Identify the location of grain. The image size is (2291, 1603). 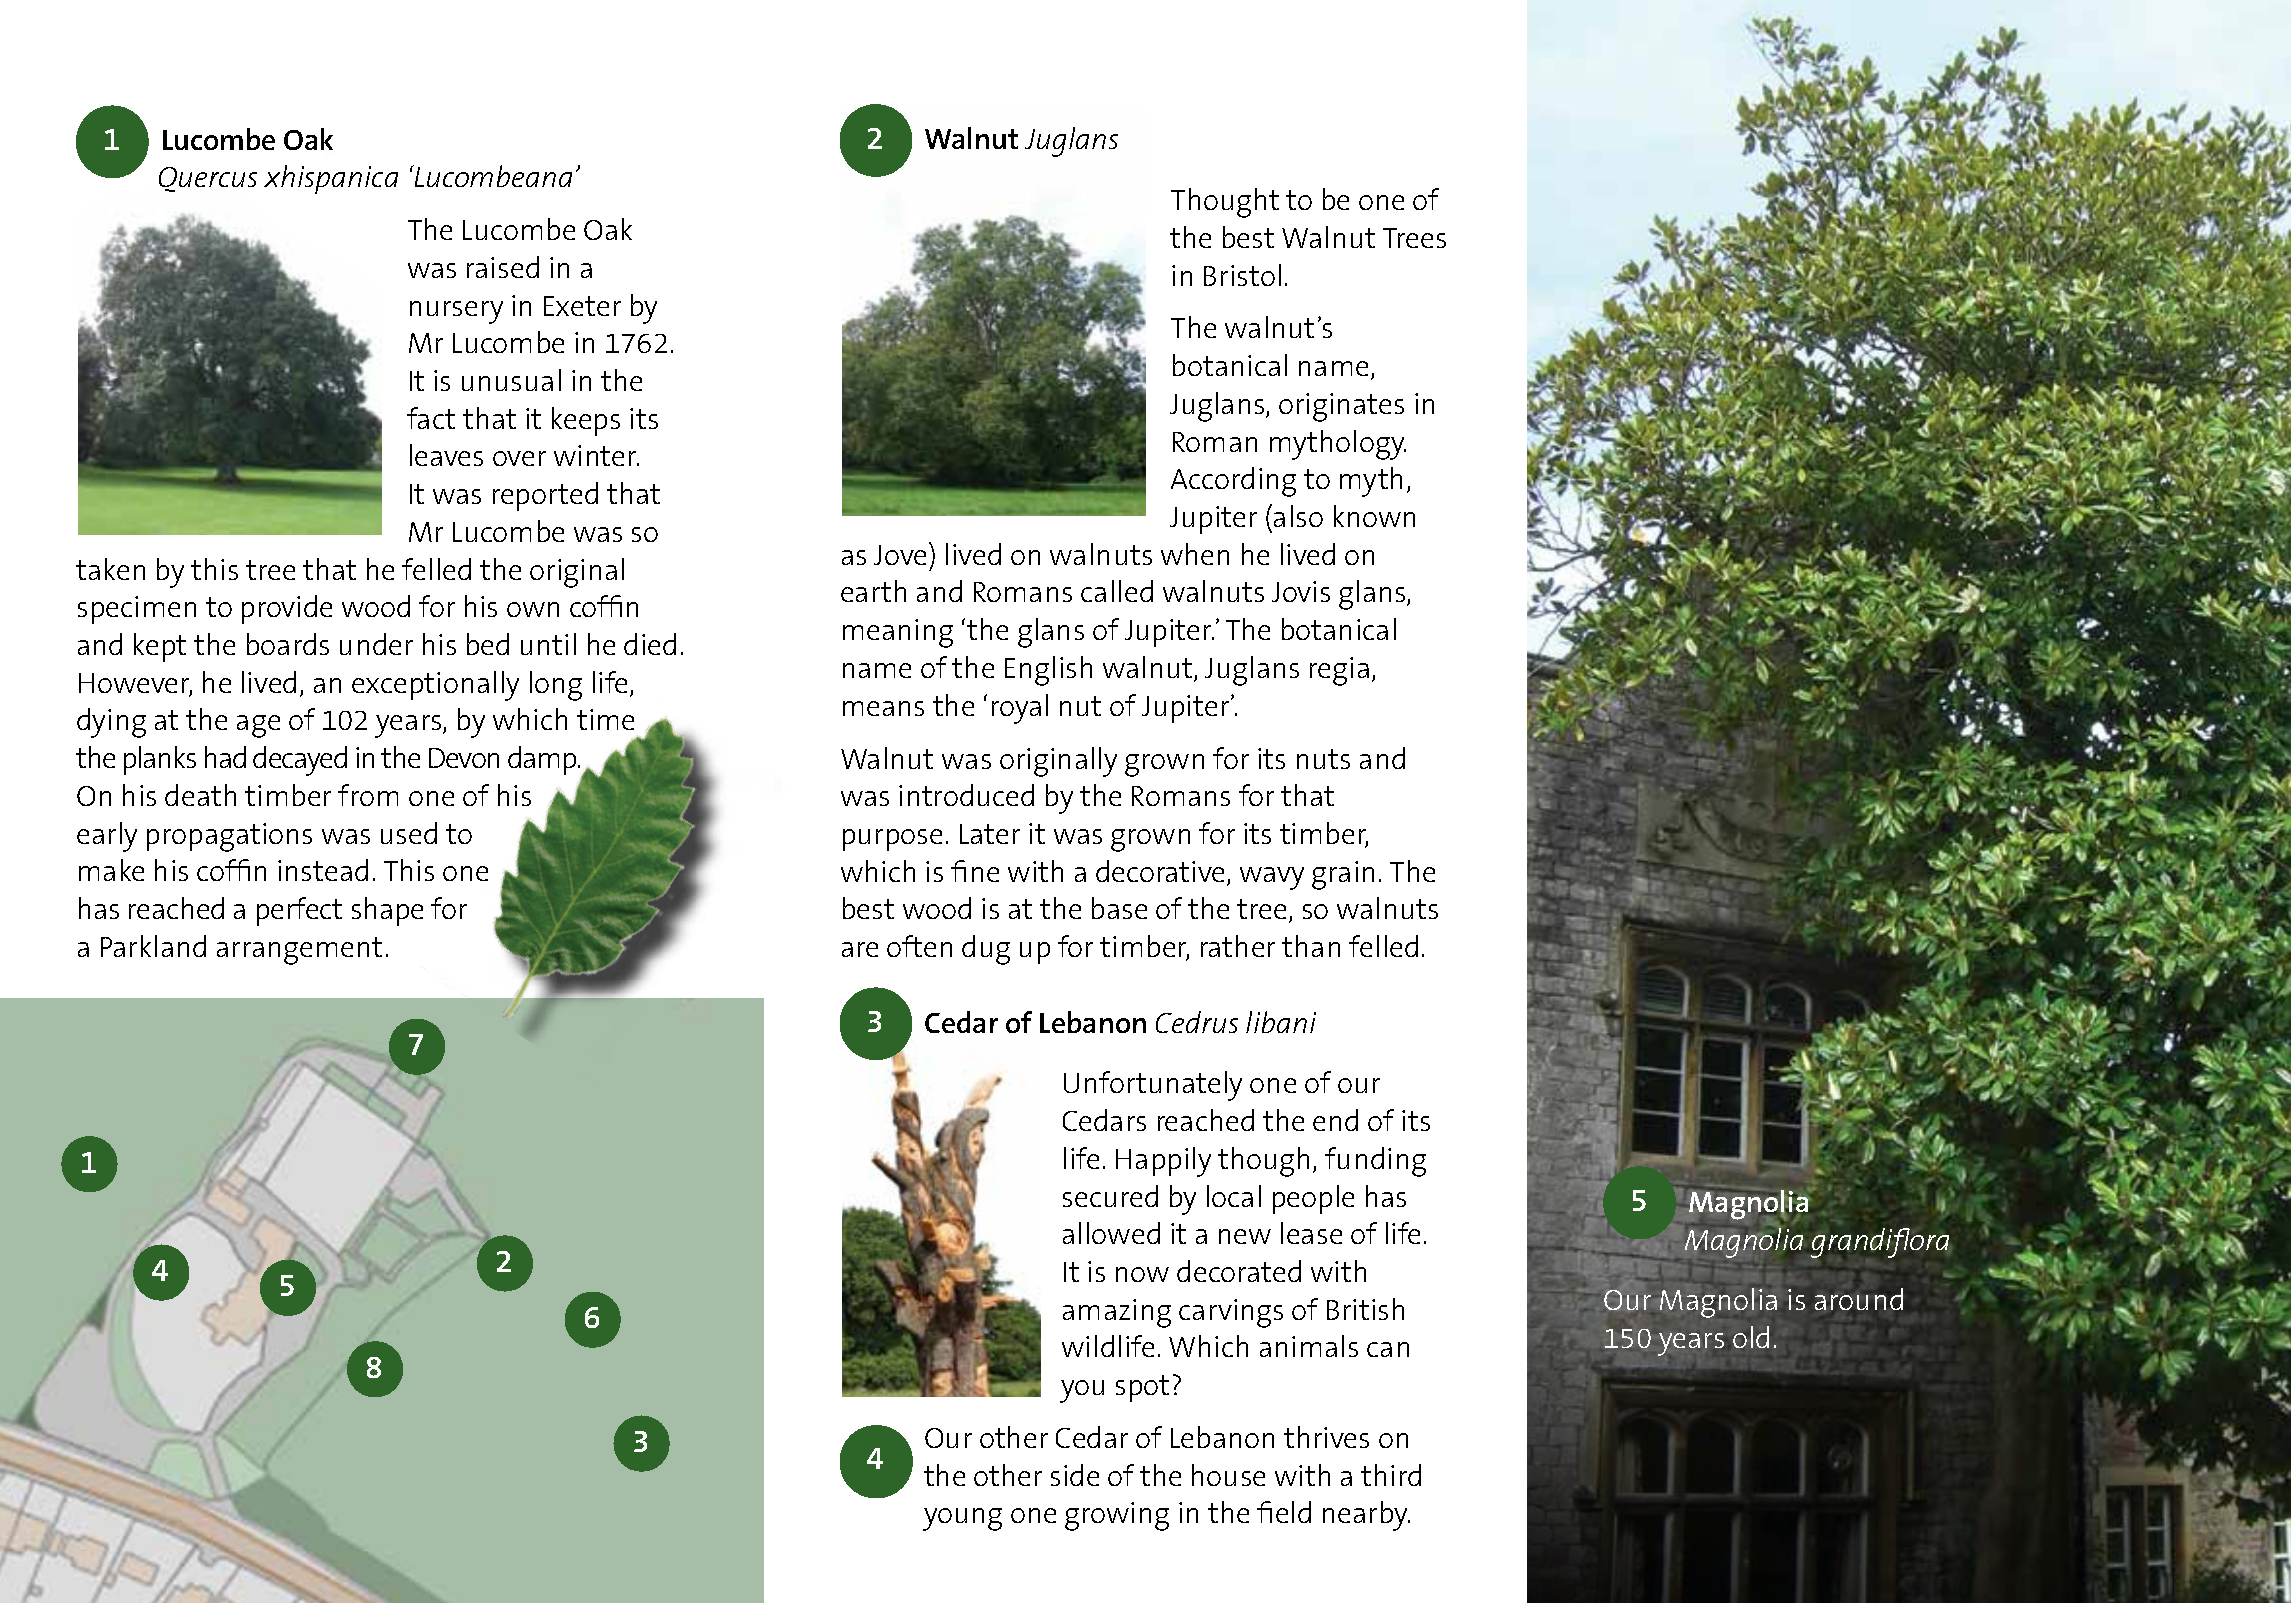
(1343, 875).
